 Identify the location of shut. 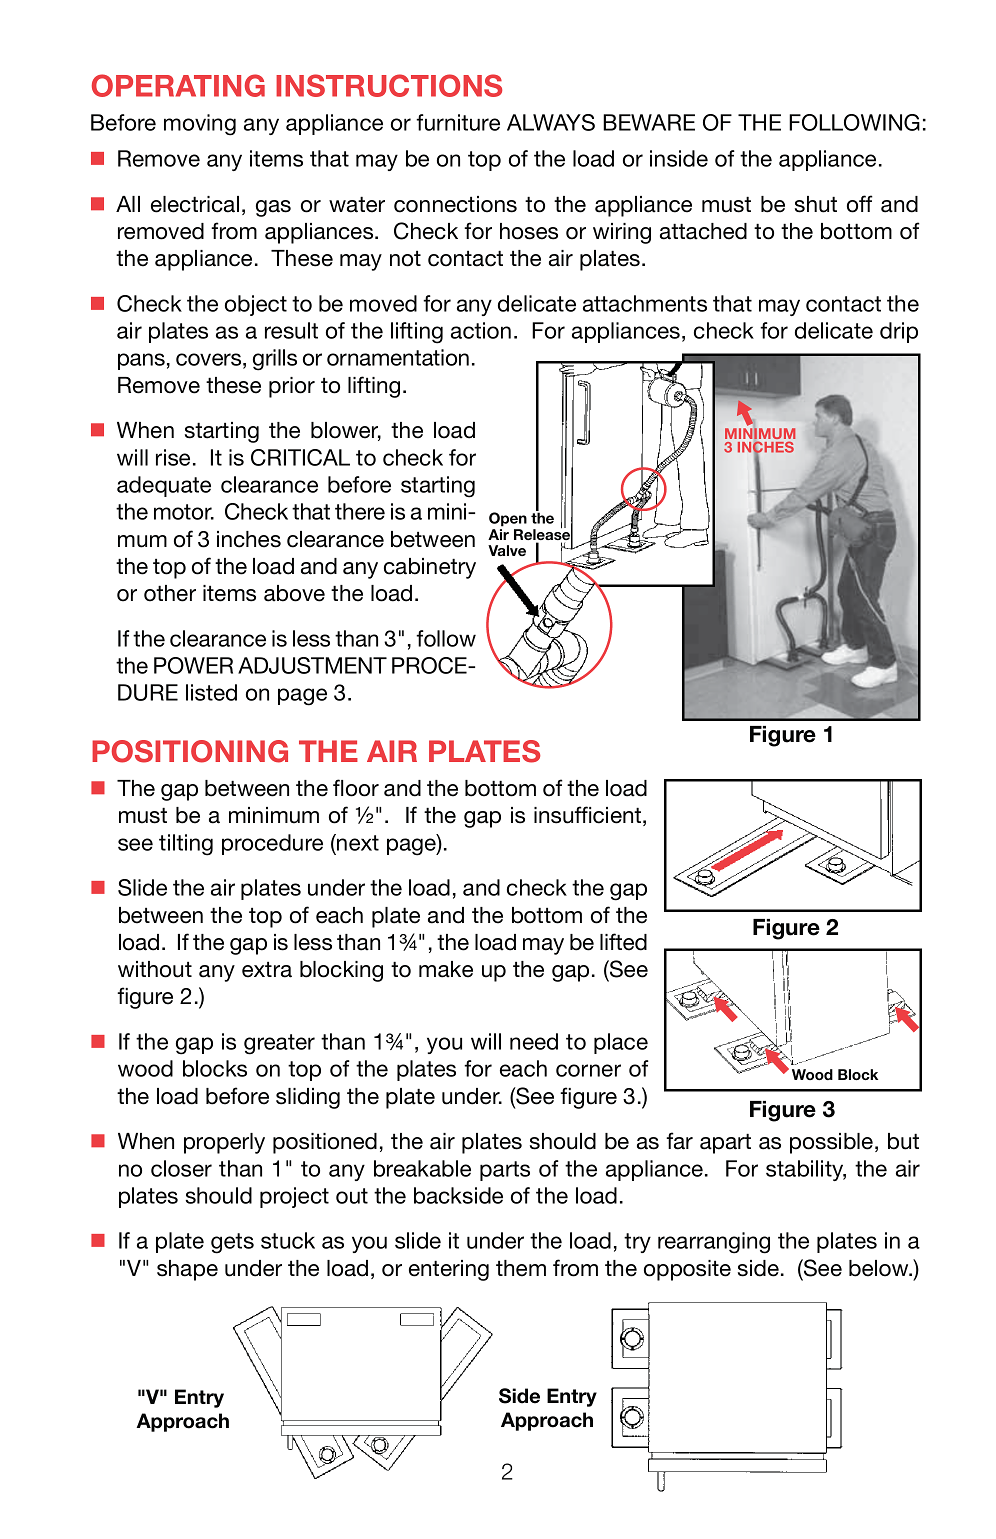
(816, 204).
